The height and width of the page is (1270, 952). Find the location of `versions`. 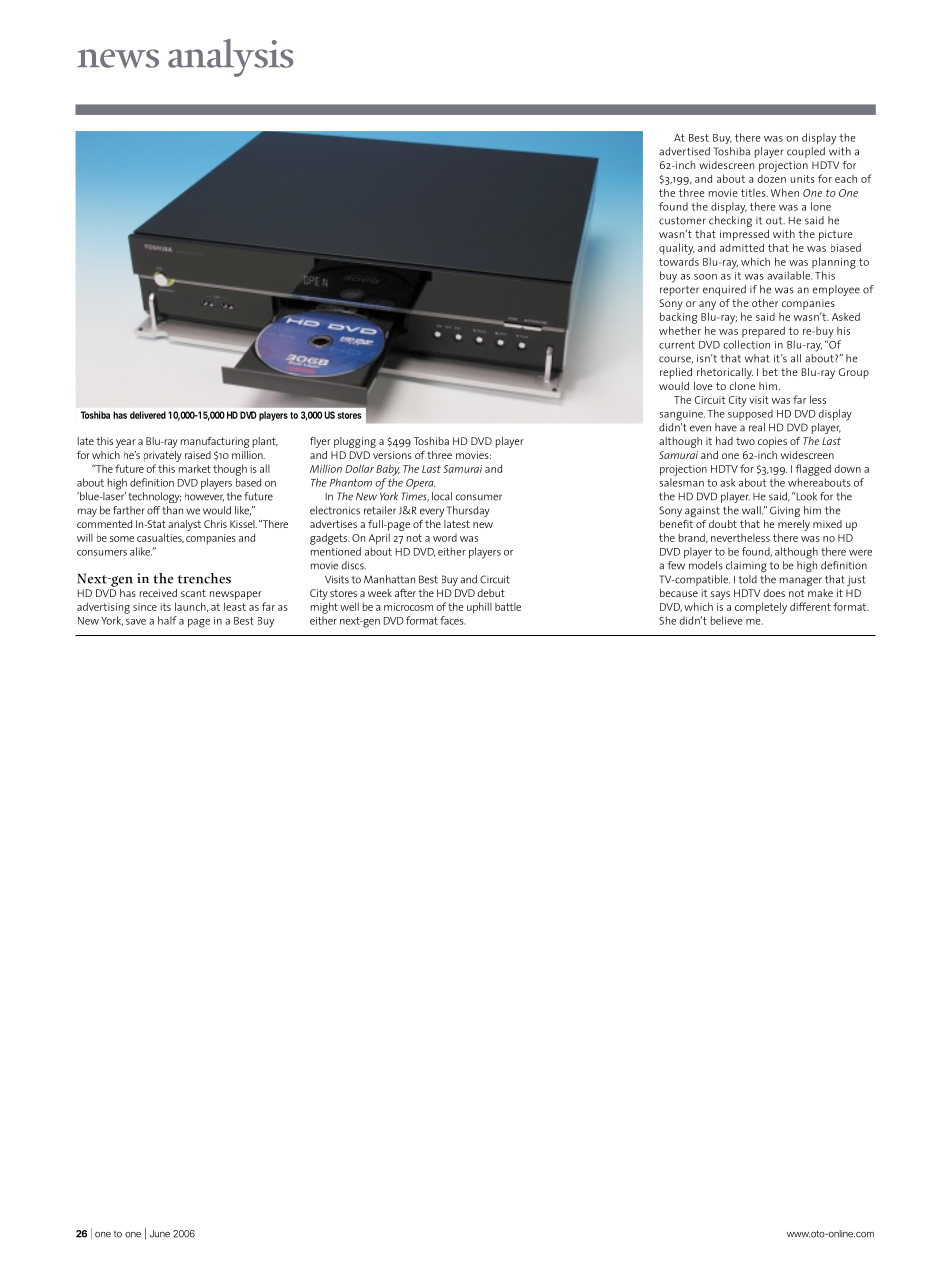

versions is located at coordinates (392, 455).
